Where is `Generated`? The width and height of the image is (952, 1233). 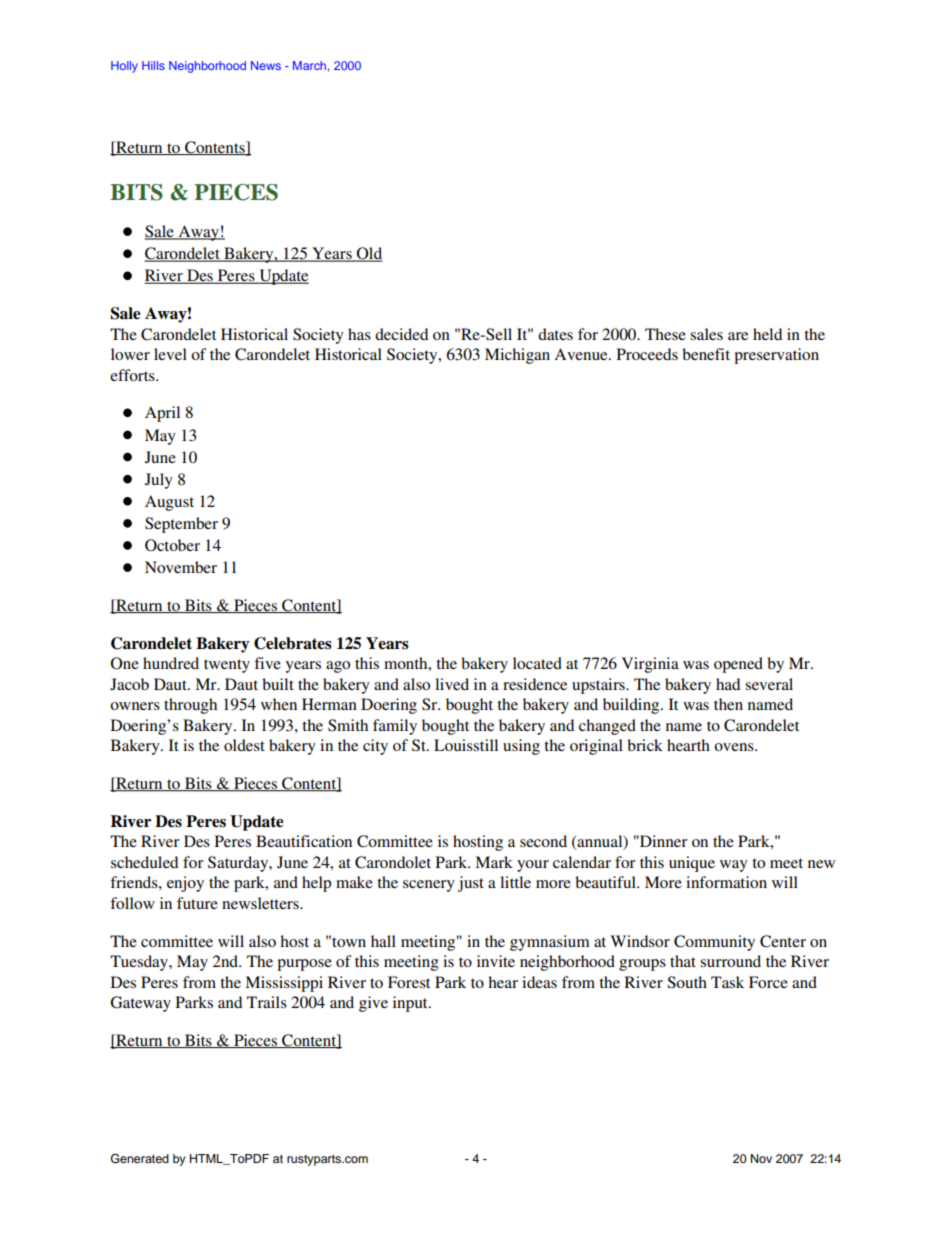 Generated is located at coordinates (140, 1159).
